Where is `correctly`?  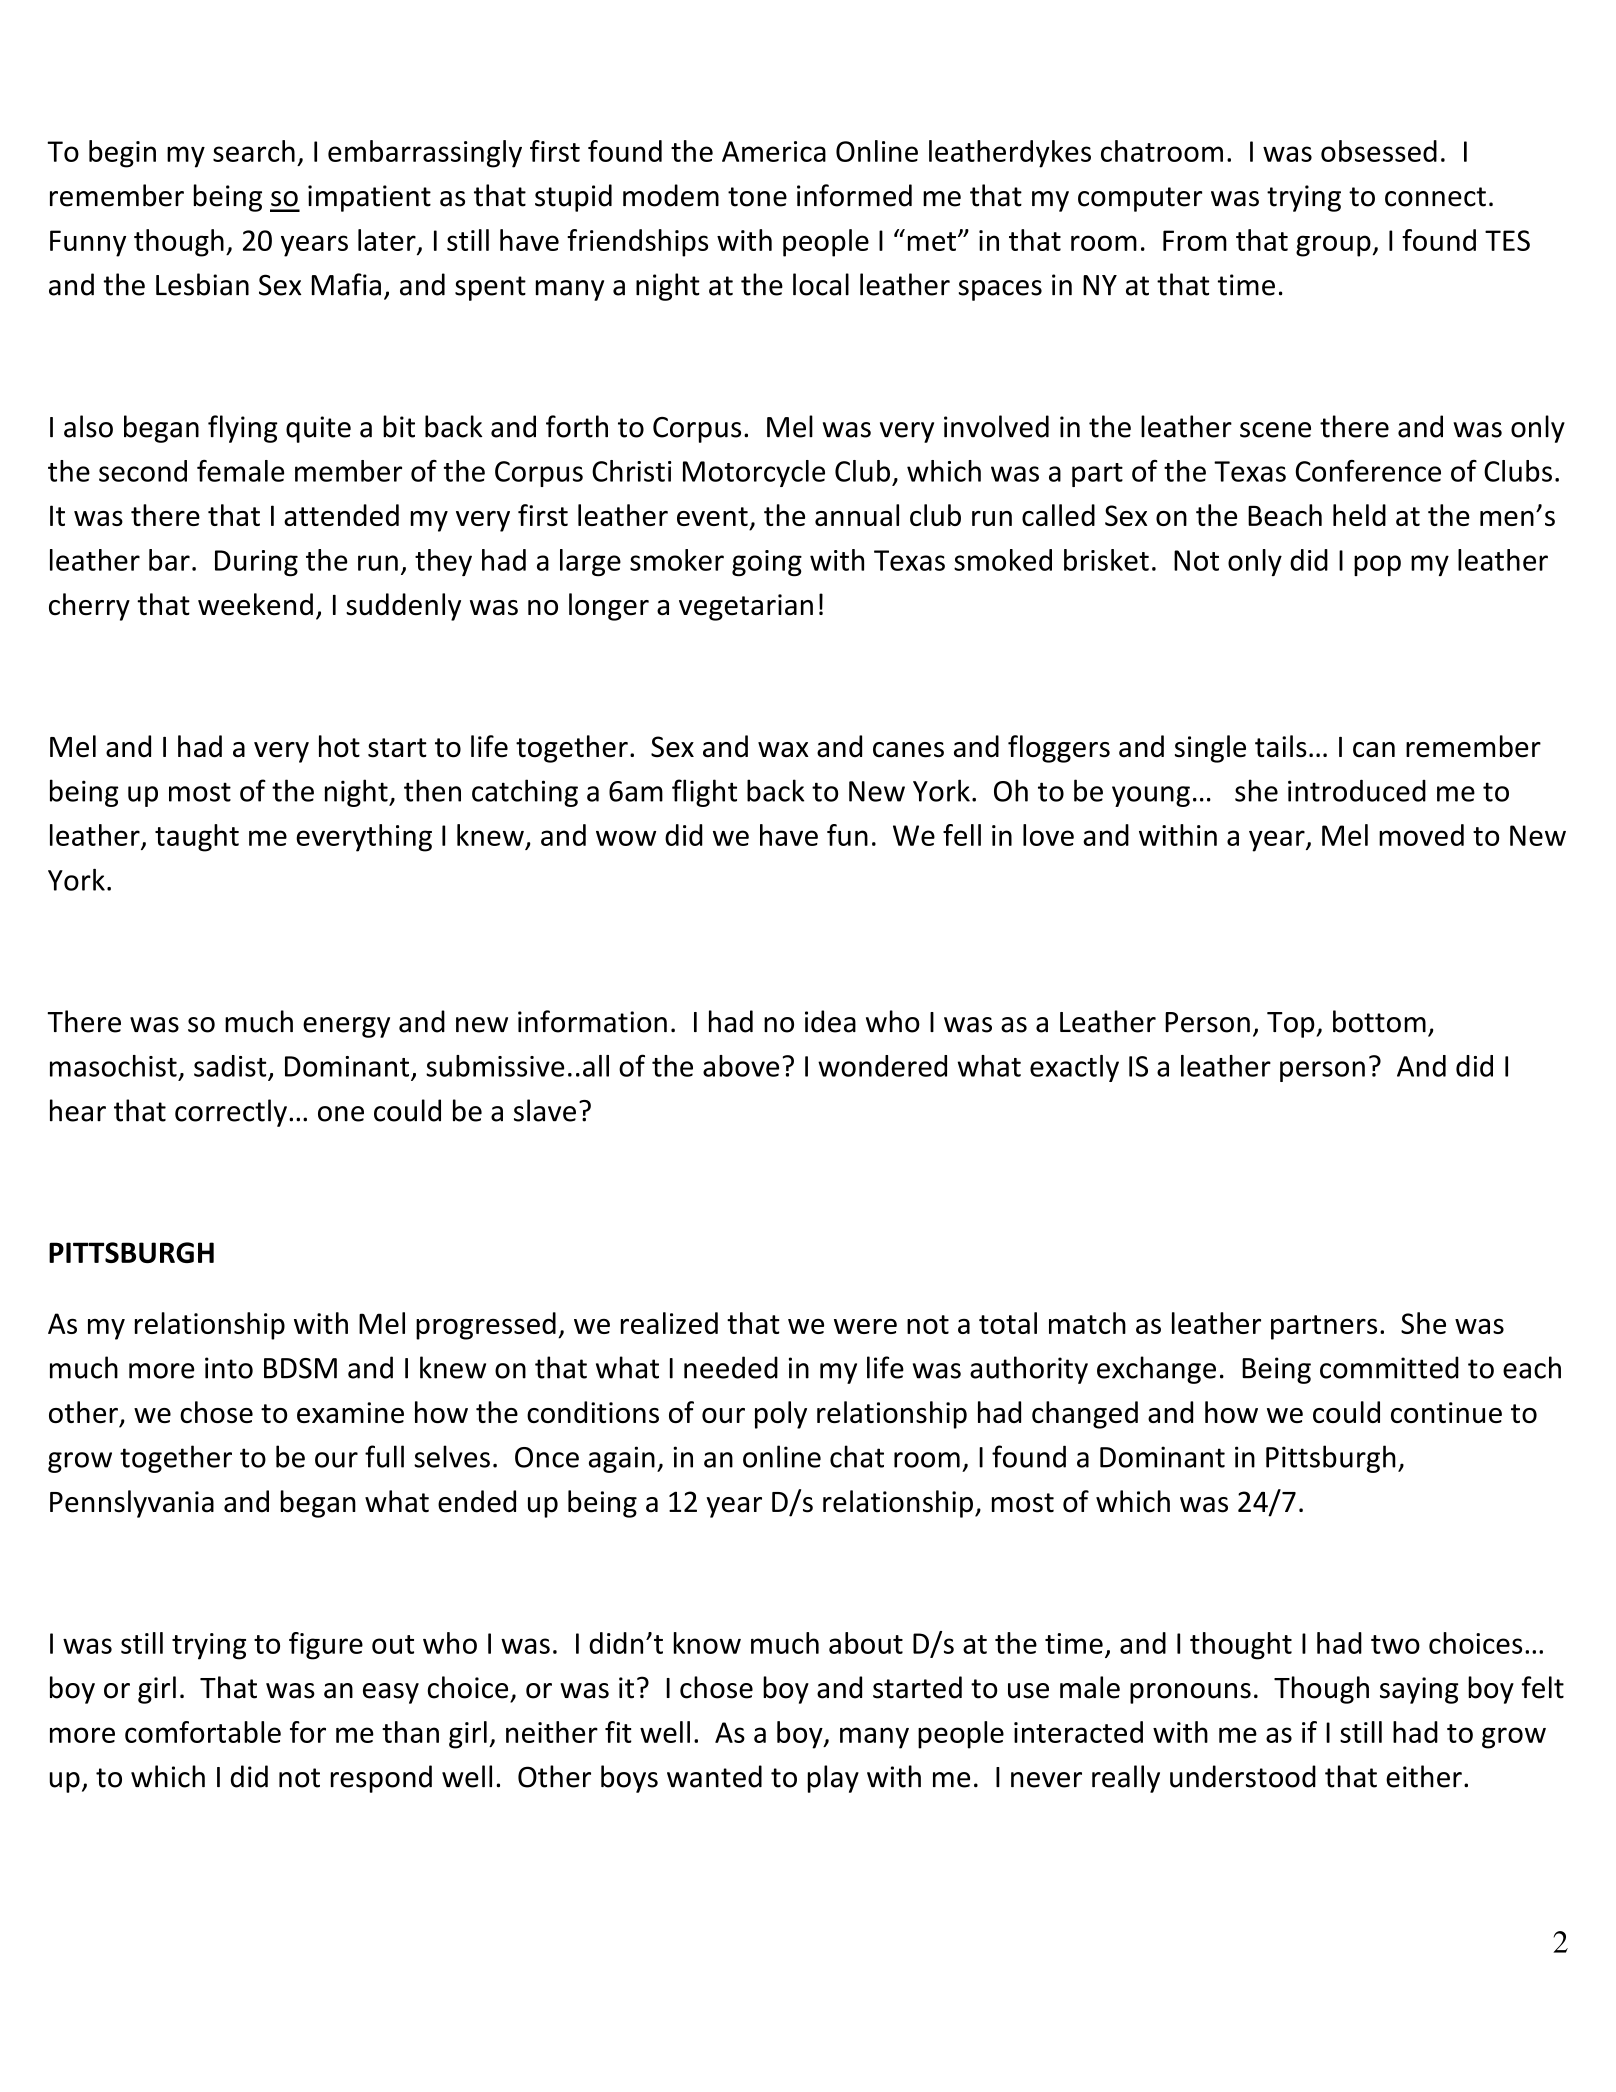 correctly is located at coordinates (231, 1113).
